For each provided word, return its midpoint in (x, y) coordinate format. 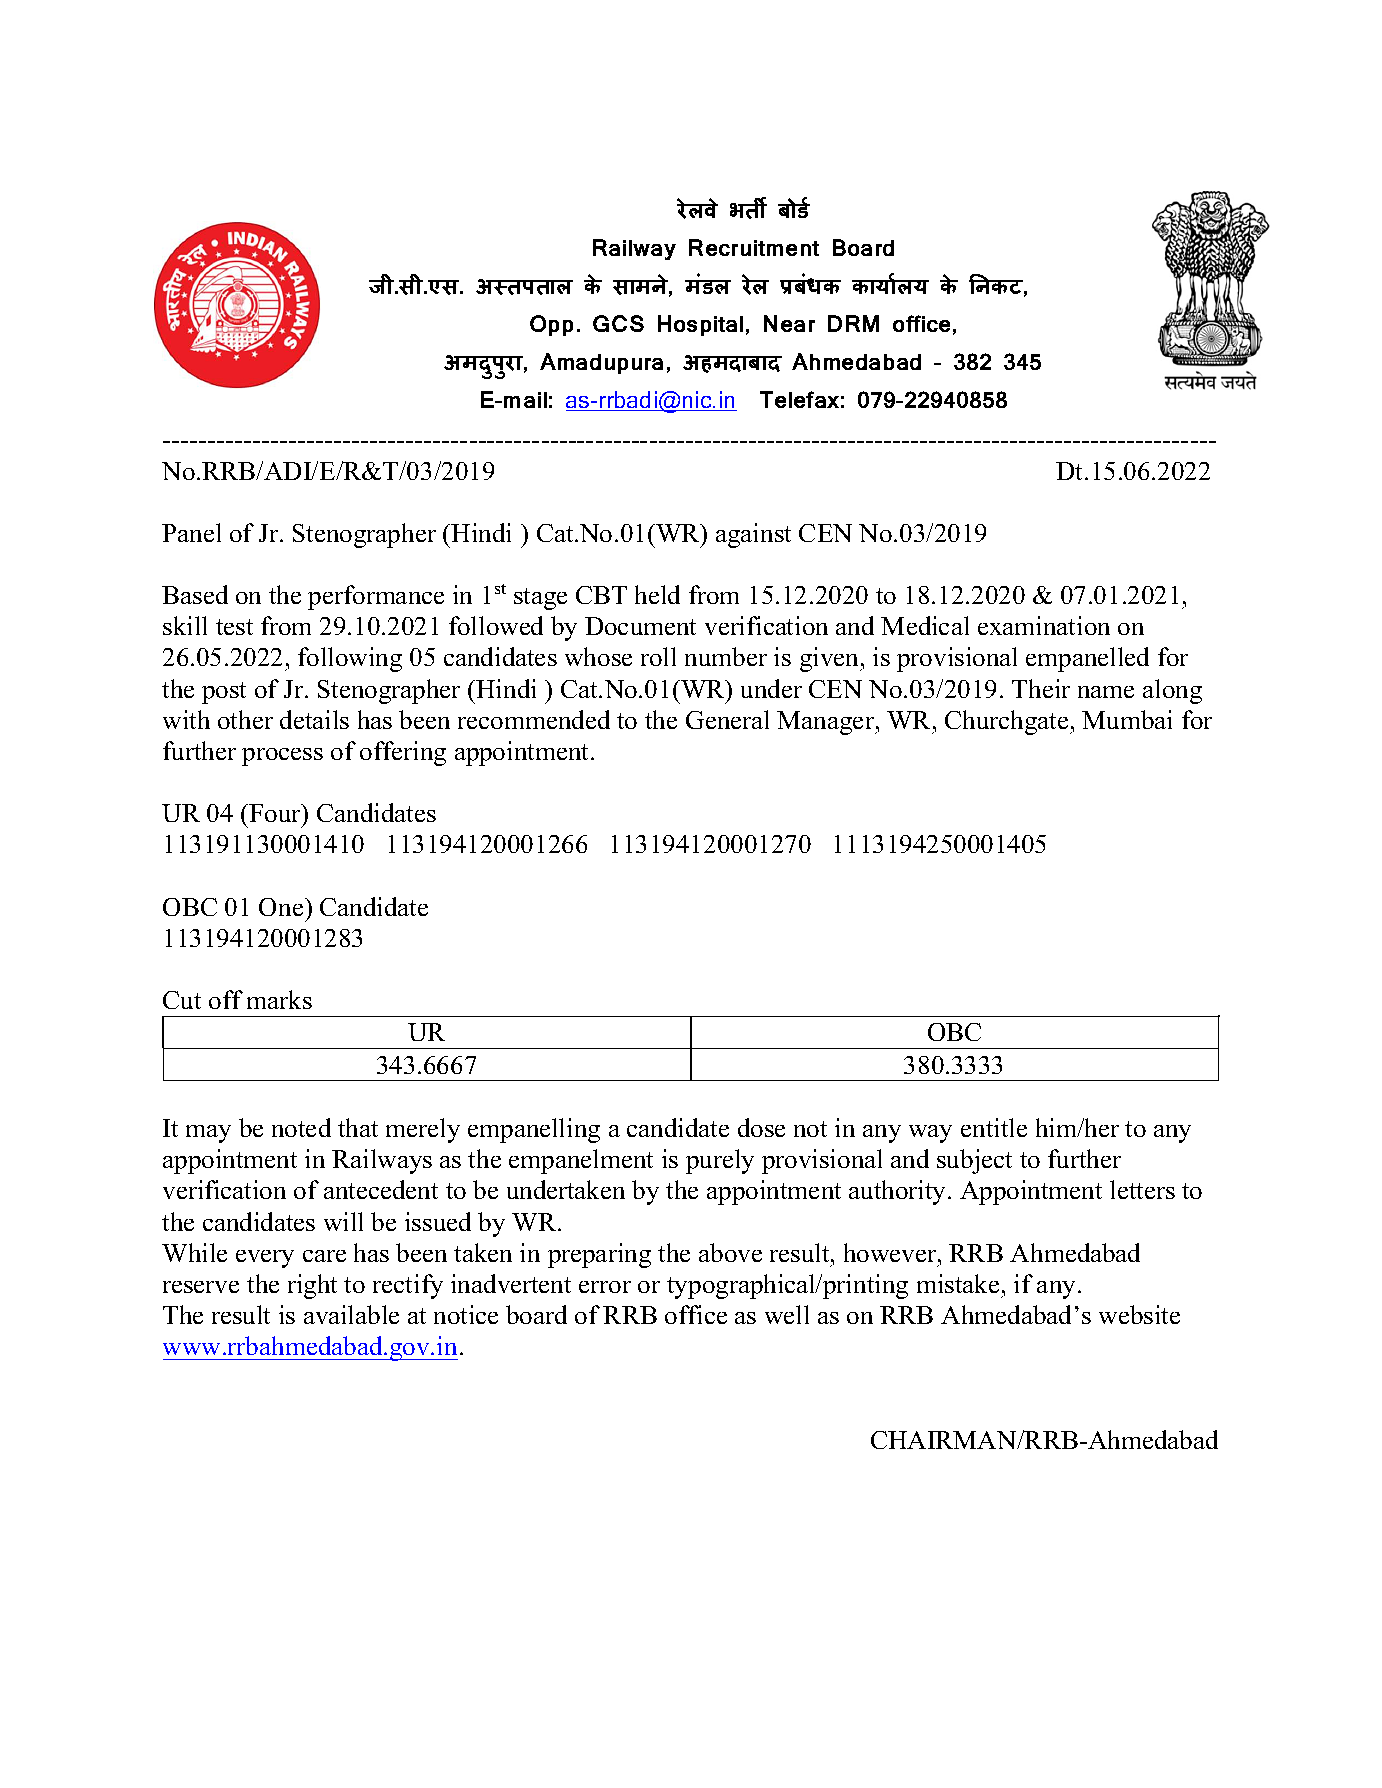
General (727, 719)
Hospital (700, 325)
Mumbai (1127, 719)
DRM (853, 323)
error (605, 1287)
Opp (551, 325)
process (282, 757)
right (312, 1286)
